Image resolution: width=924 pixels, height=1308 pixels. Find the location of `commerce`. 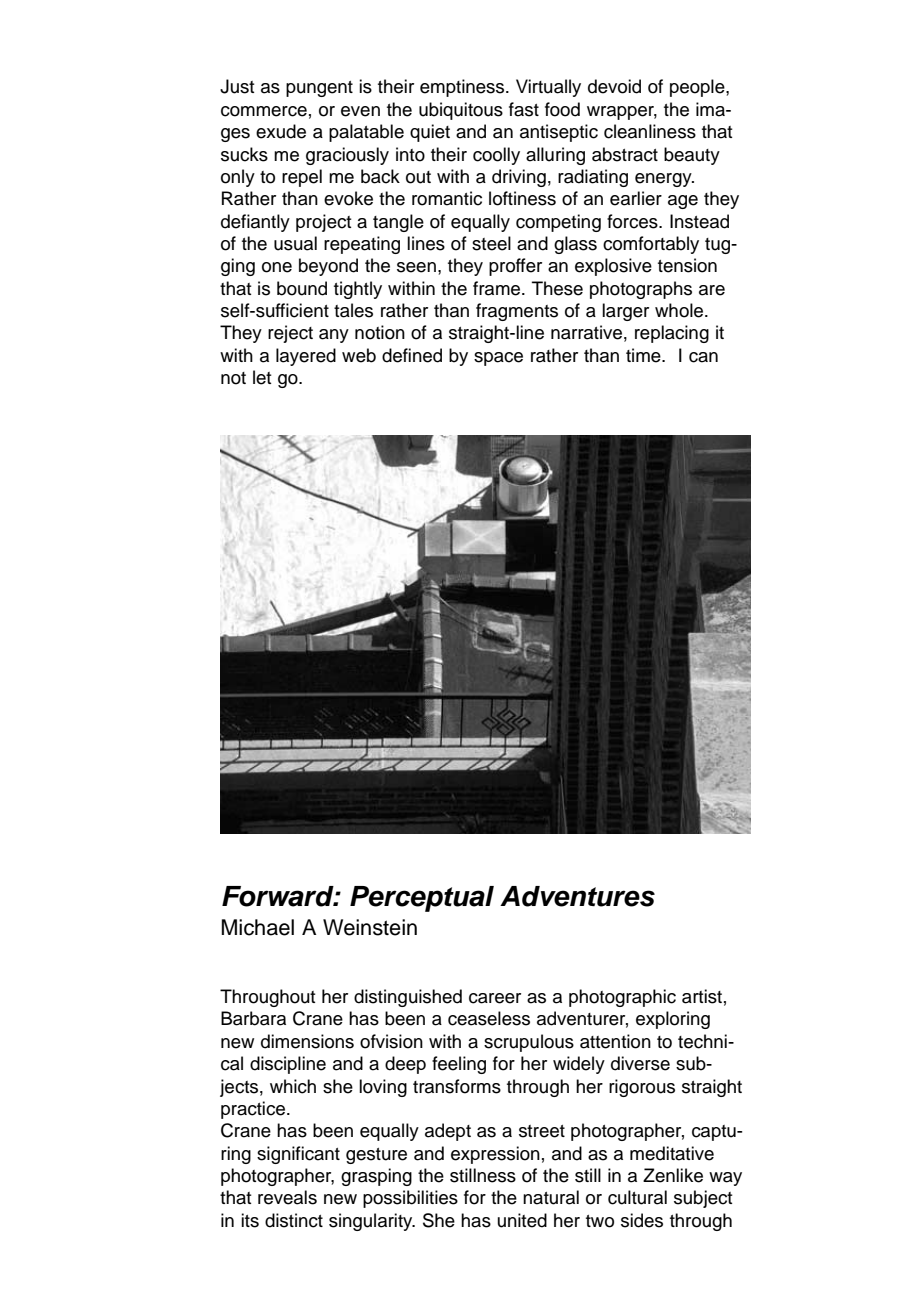

commerce is located at coordinates (264, 111).
